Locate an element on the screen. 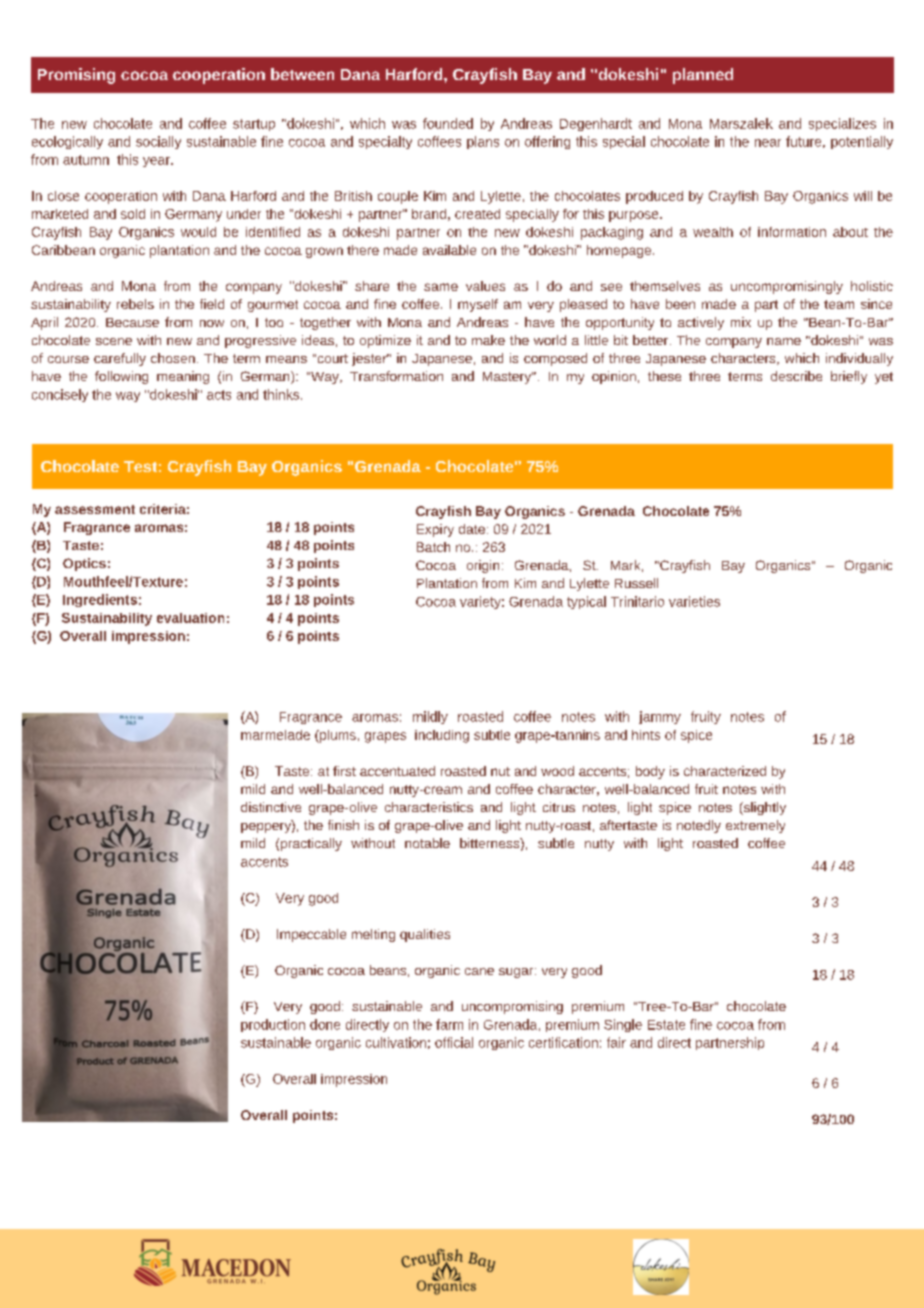 This screenshot has height=1308, width=924. origin is located at coordinates (483, 566).
